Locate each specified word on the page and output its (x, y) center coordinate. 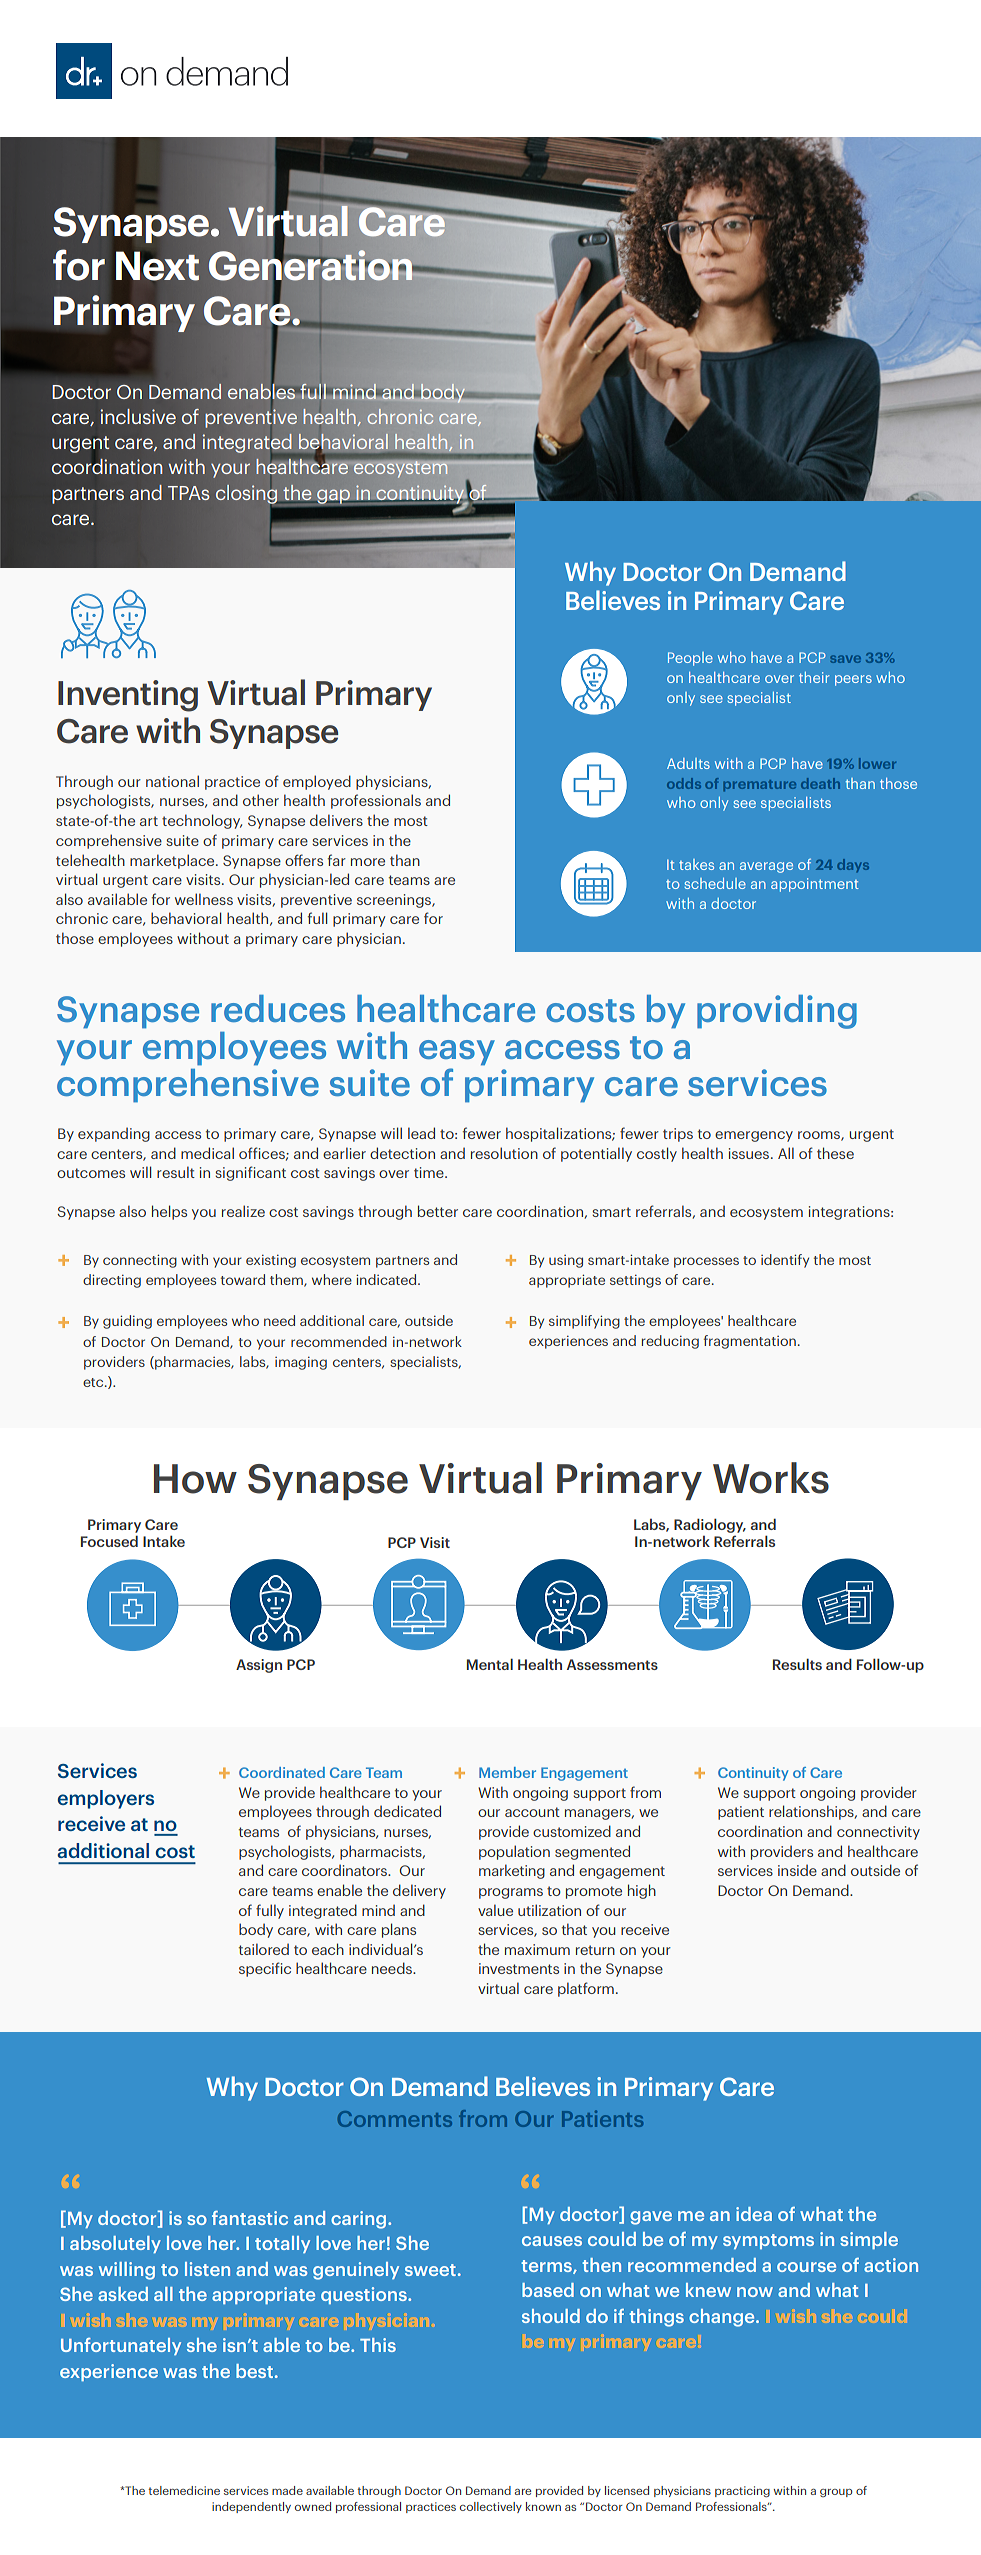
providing (777, 1012)
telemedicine (184, 2490)
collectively (491, 2507)
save (845, 659)
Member (507, 1772)
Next (157, 266)
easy (457, 1053)
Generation (312, 265)
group (836, 2493)
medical (207, 1153)
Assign (259, 1666)
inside (797, 1870)
